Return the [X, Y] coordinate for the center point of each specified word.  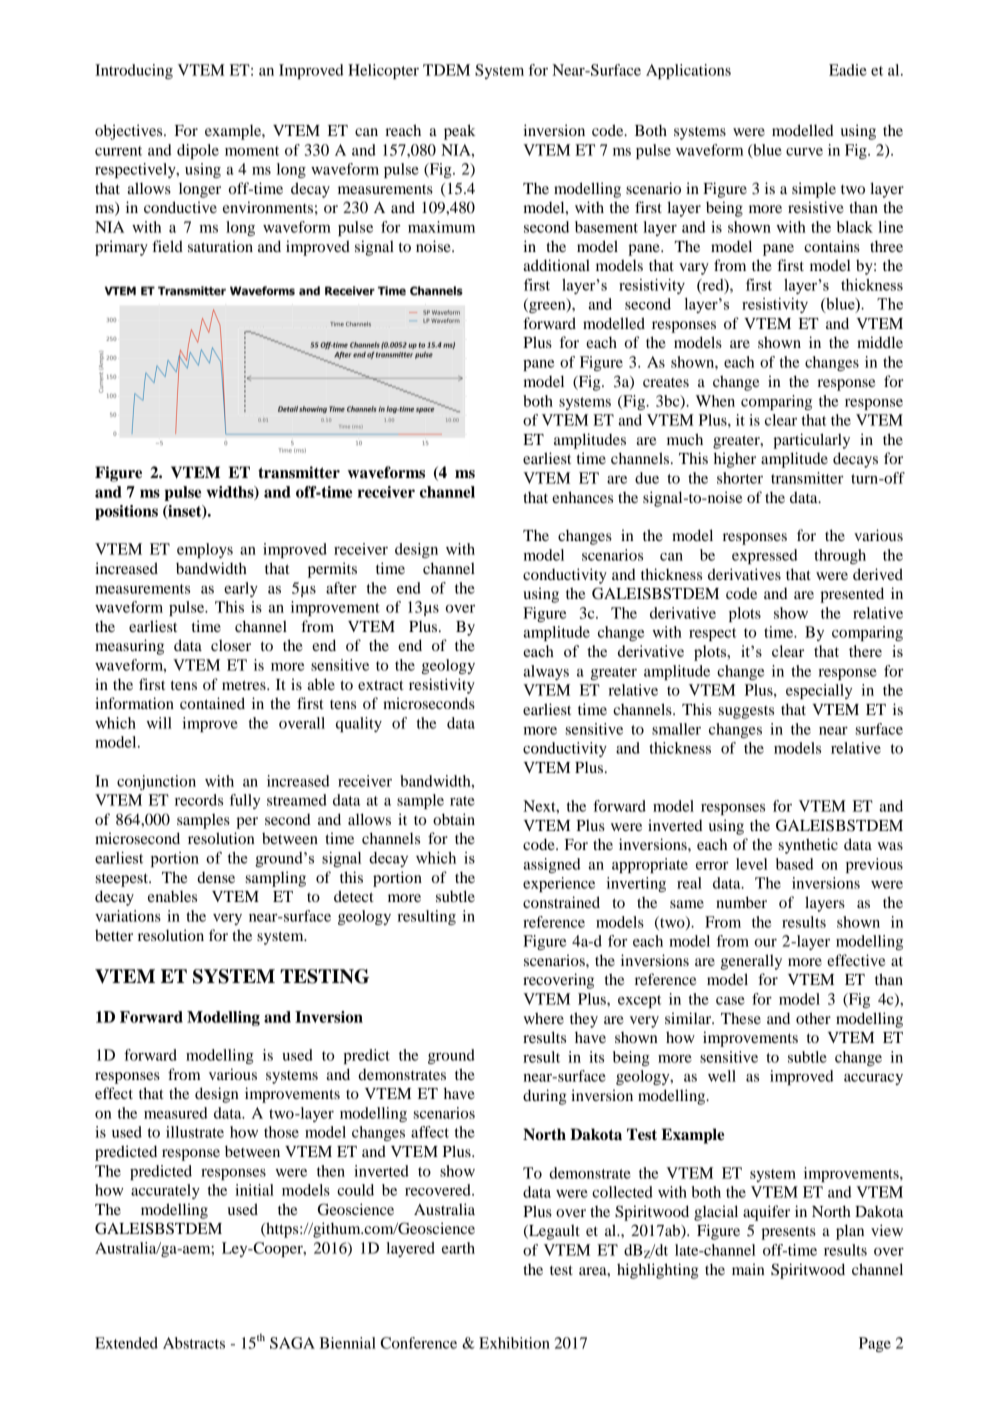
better [114, 935]
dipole [198, 151]
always [546, 672]
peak [460, 132]
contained [212, 703]
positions [126, 512]
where [543, 1018]
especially [819, 691]
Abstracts [194, 1343]
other [813, 1018]
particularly [811, 441]
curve [804, 152]
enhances [582, 497]
